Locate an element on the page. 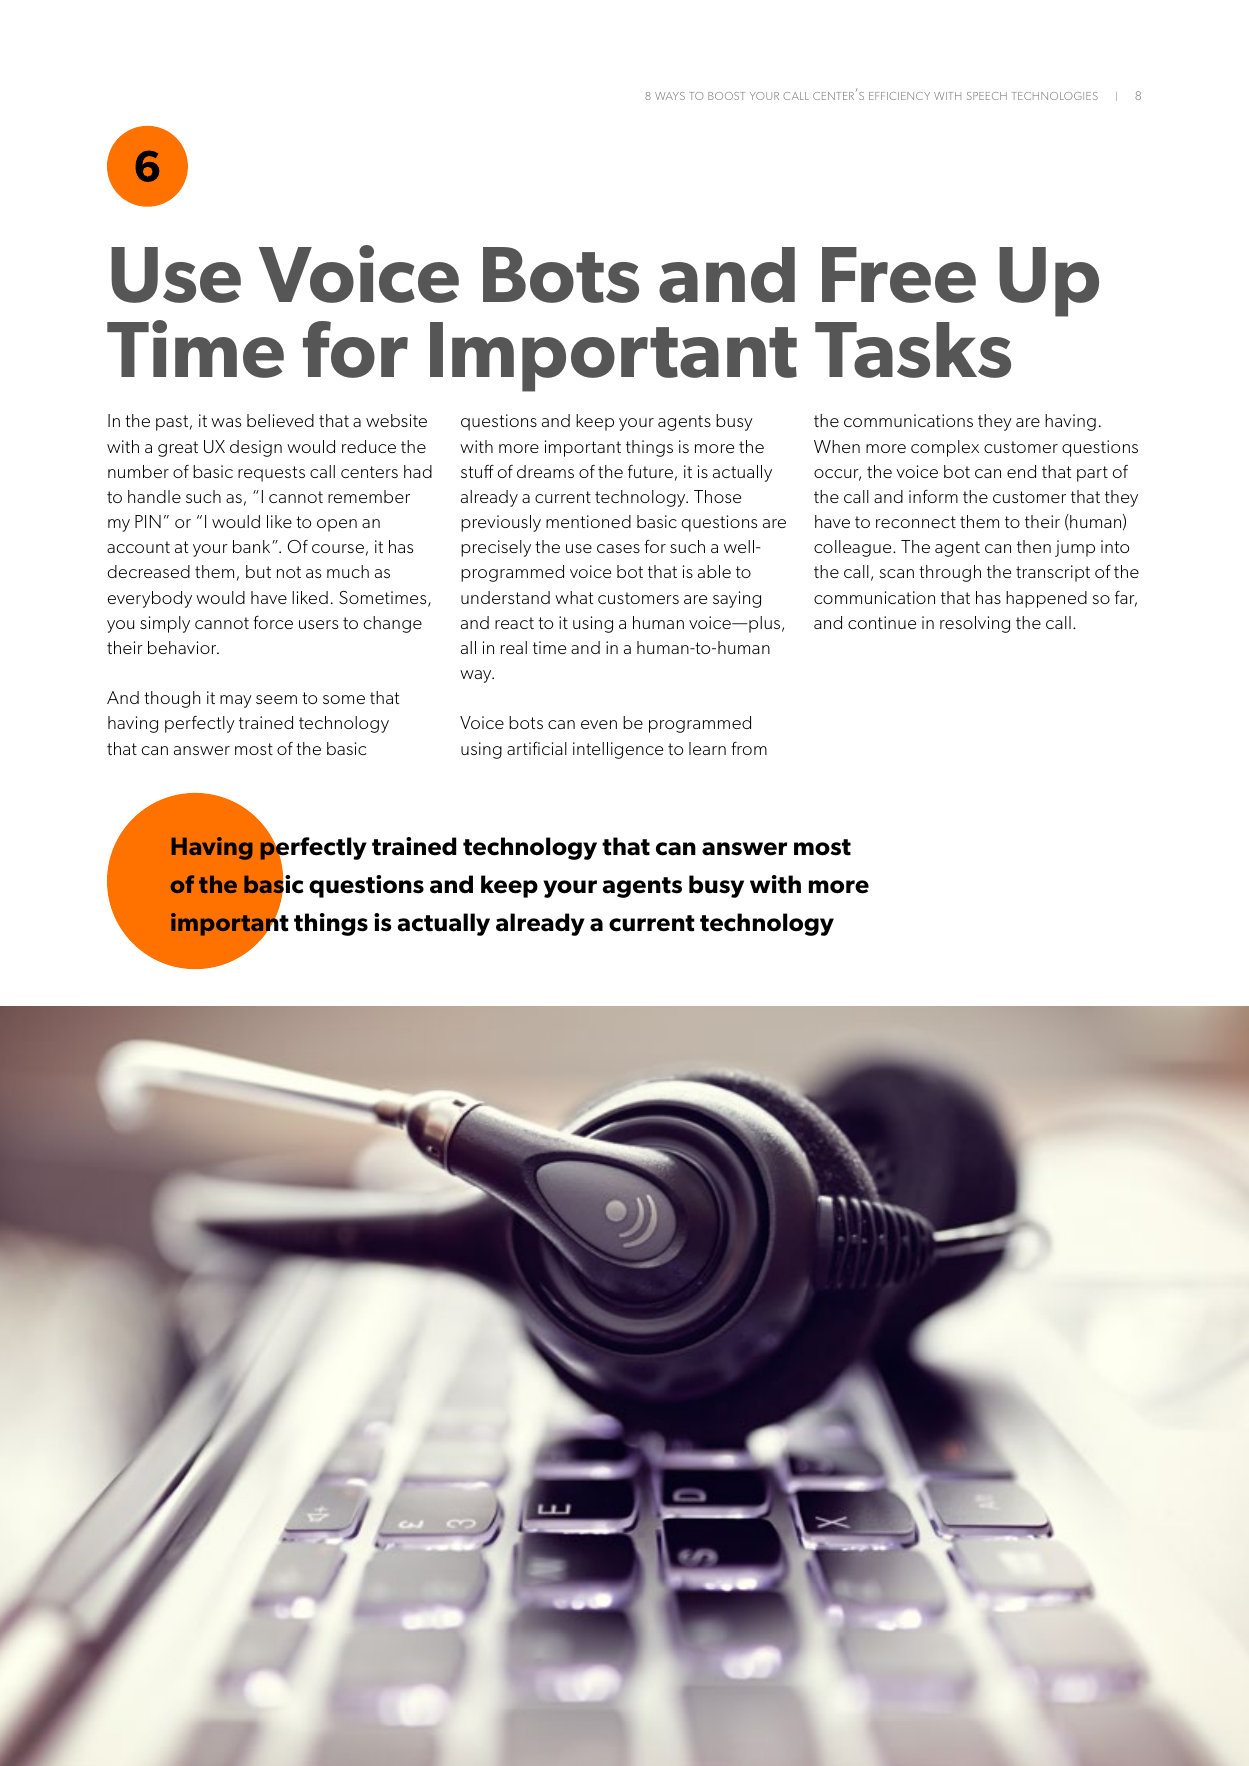 This document has height=1766, width=1249. future is located at coordinates (650, 471).
